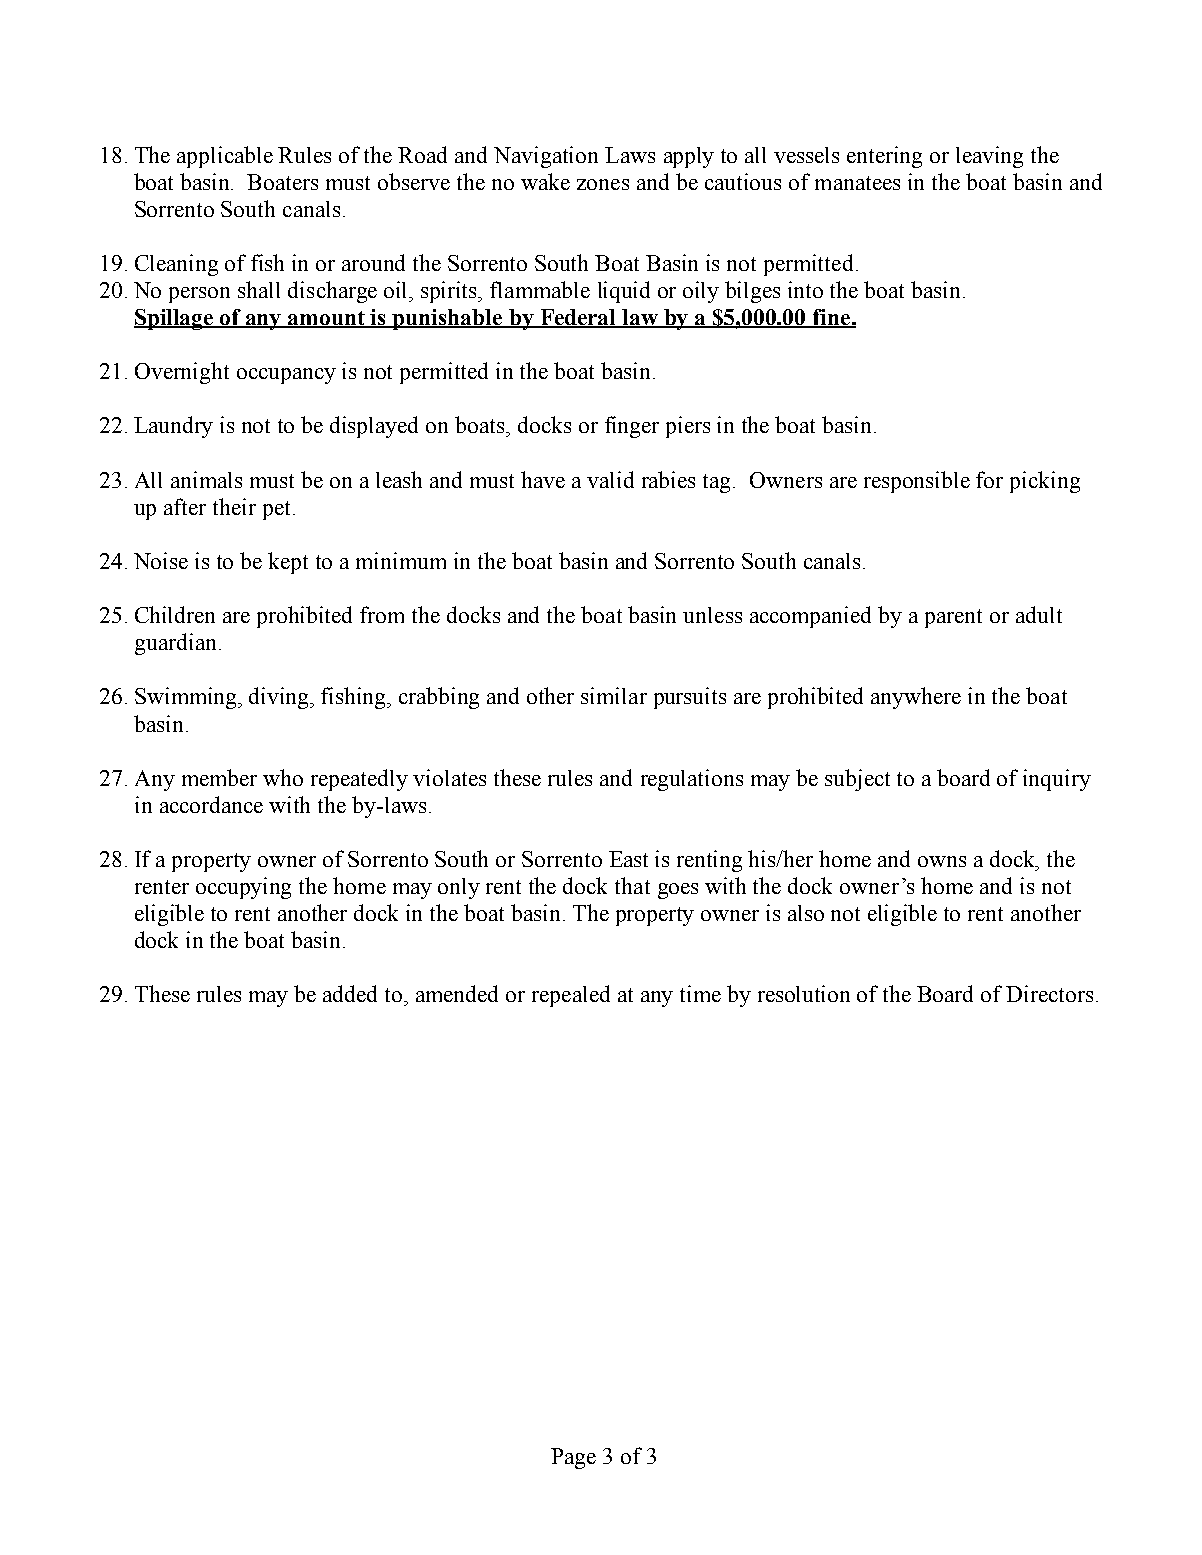 This screenshot has width=1202, height=1555. What do you see at coordinates (283, 777) in the screenshot?
I see `who` at bounding box center [283, 777].
